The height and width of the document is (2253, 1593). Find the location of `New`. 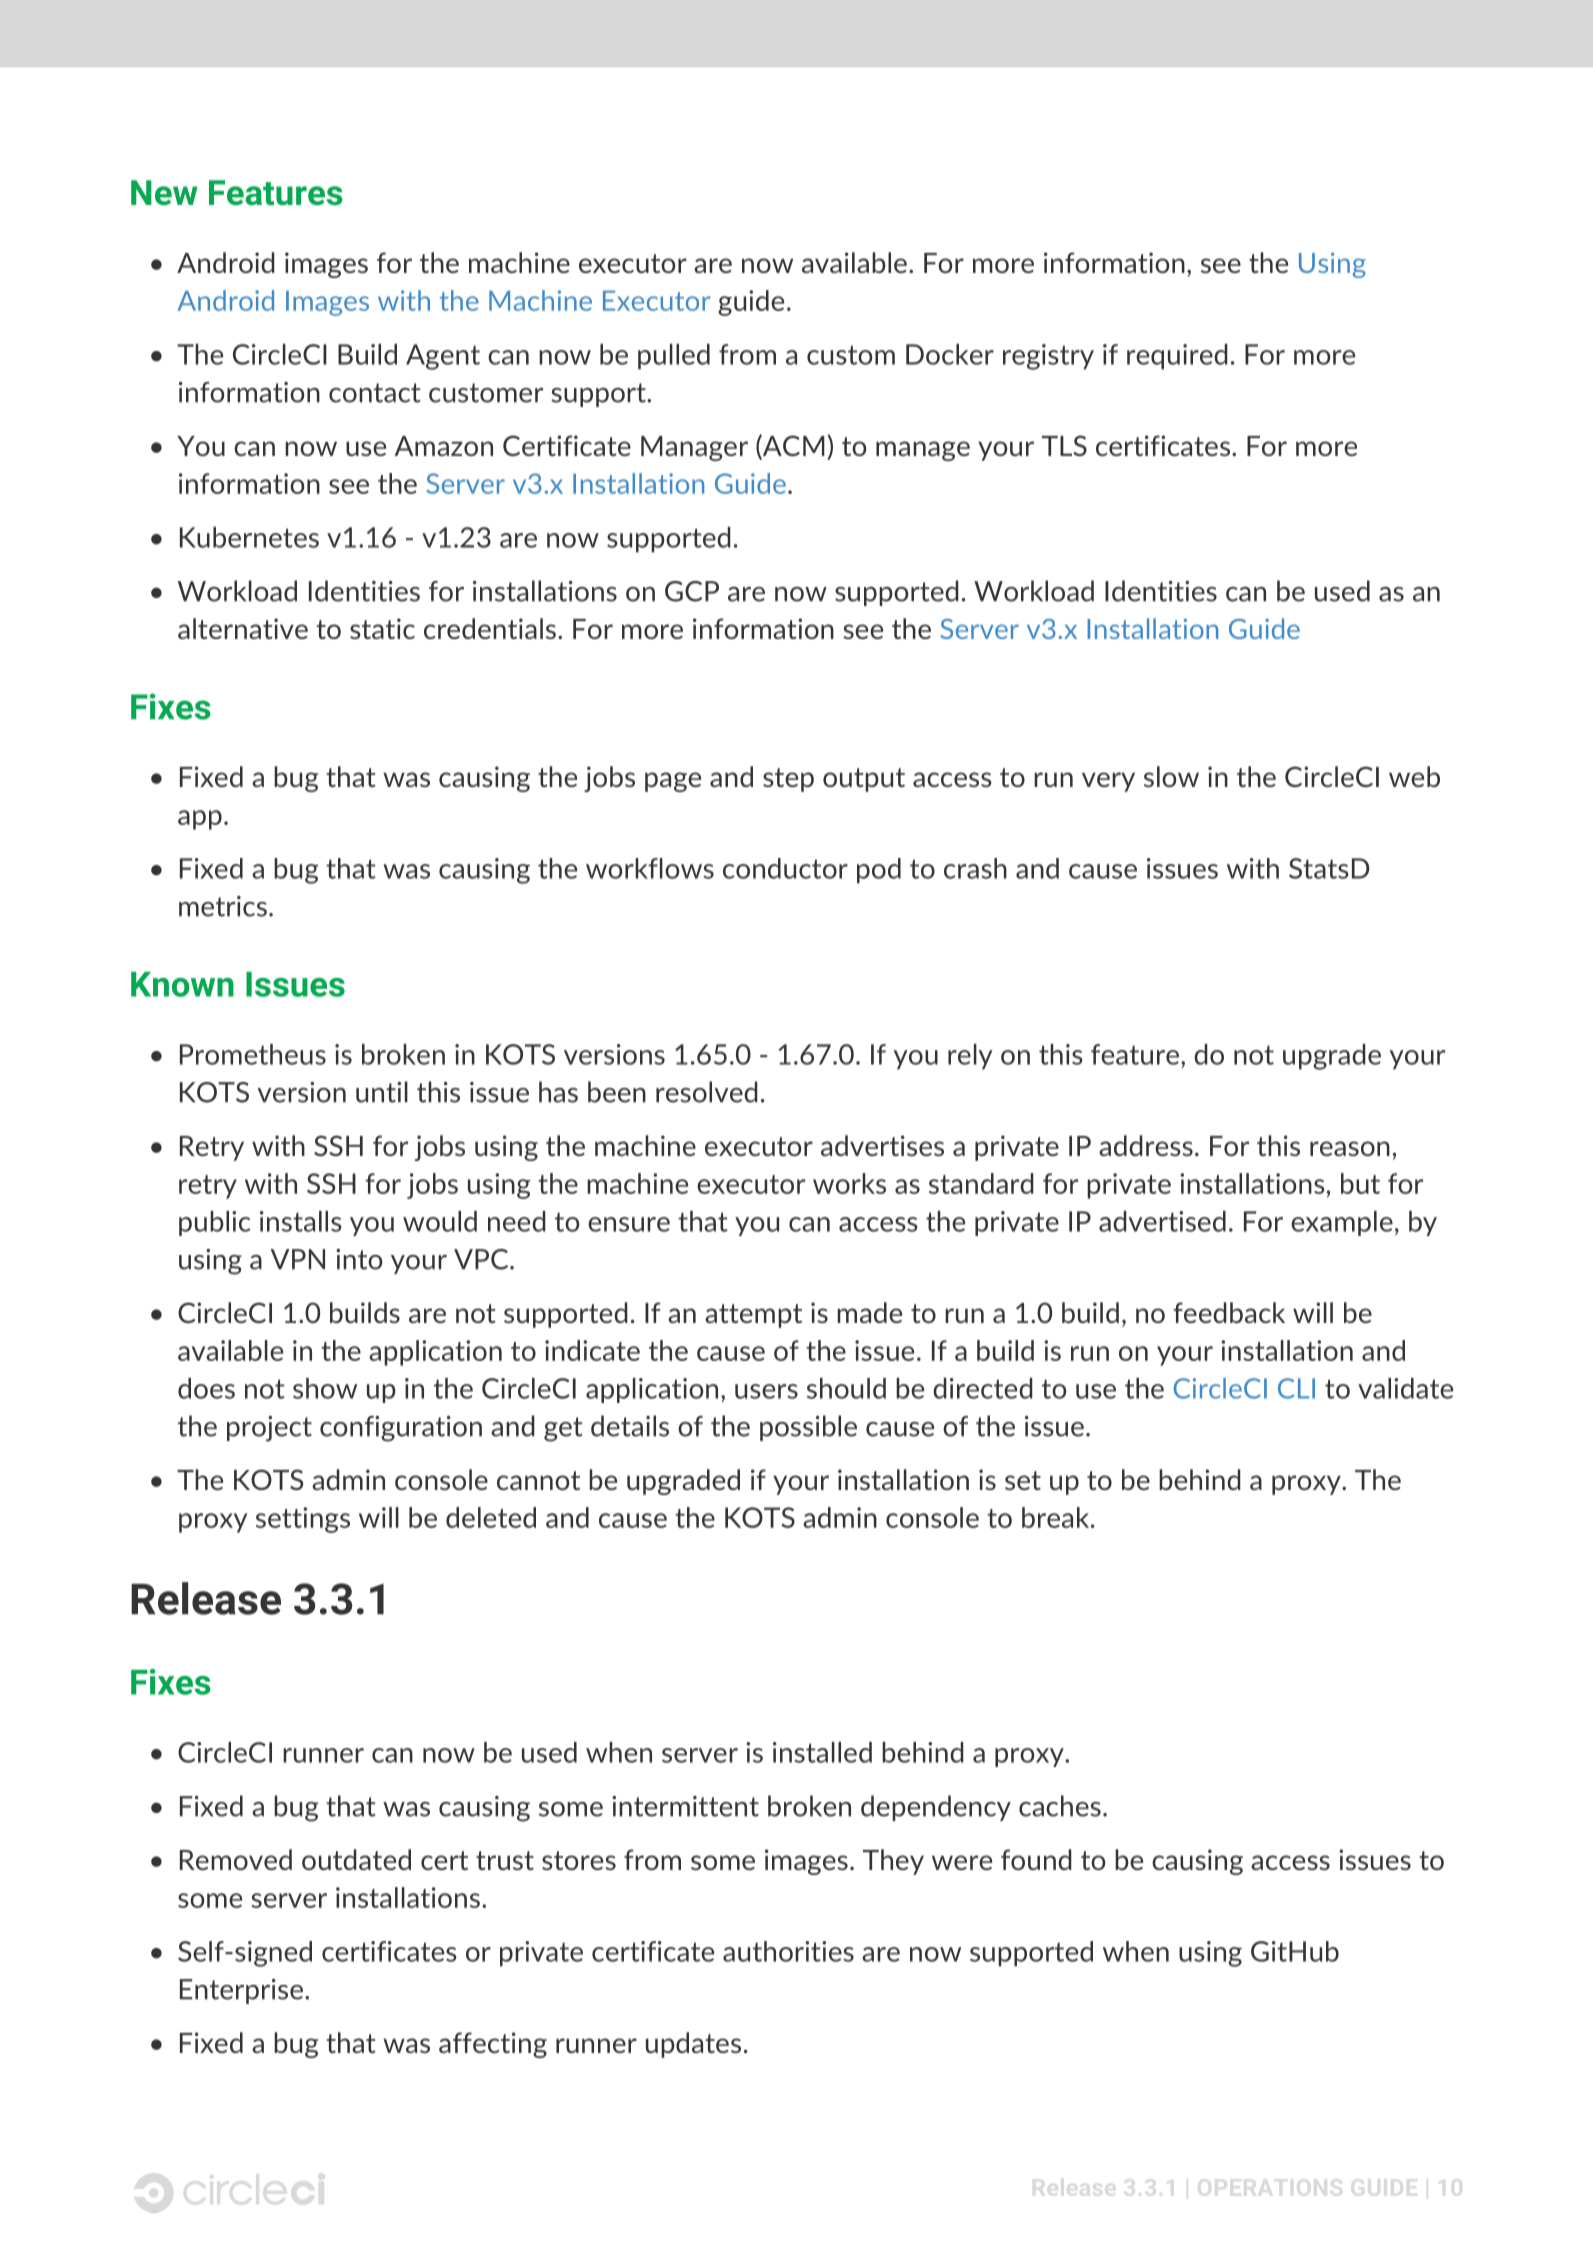

New is located at coordinates (164, 193).
